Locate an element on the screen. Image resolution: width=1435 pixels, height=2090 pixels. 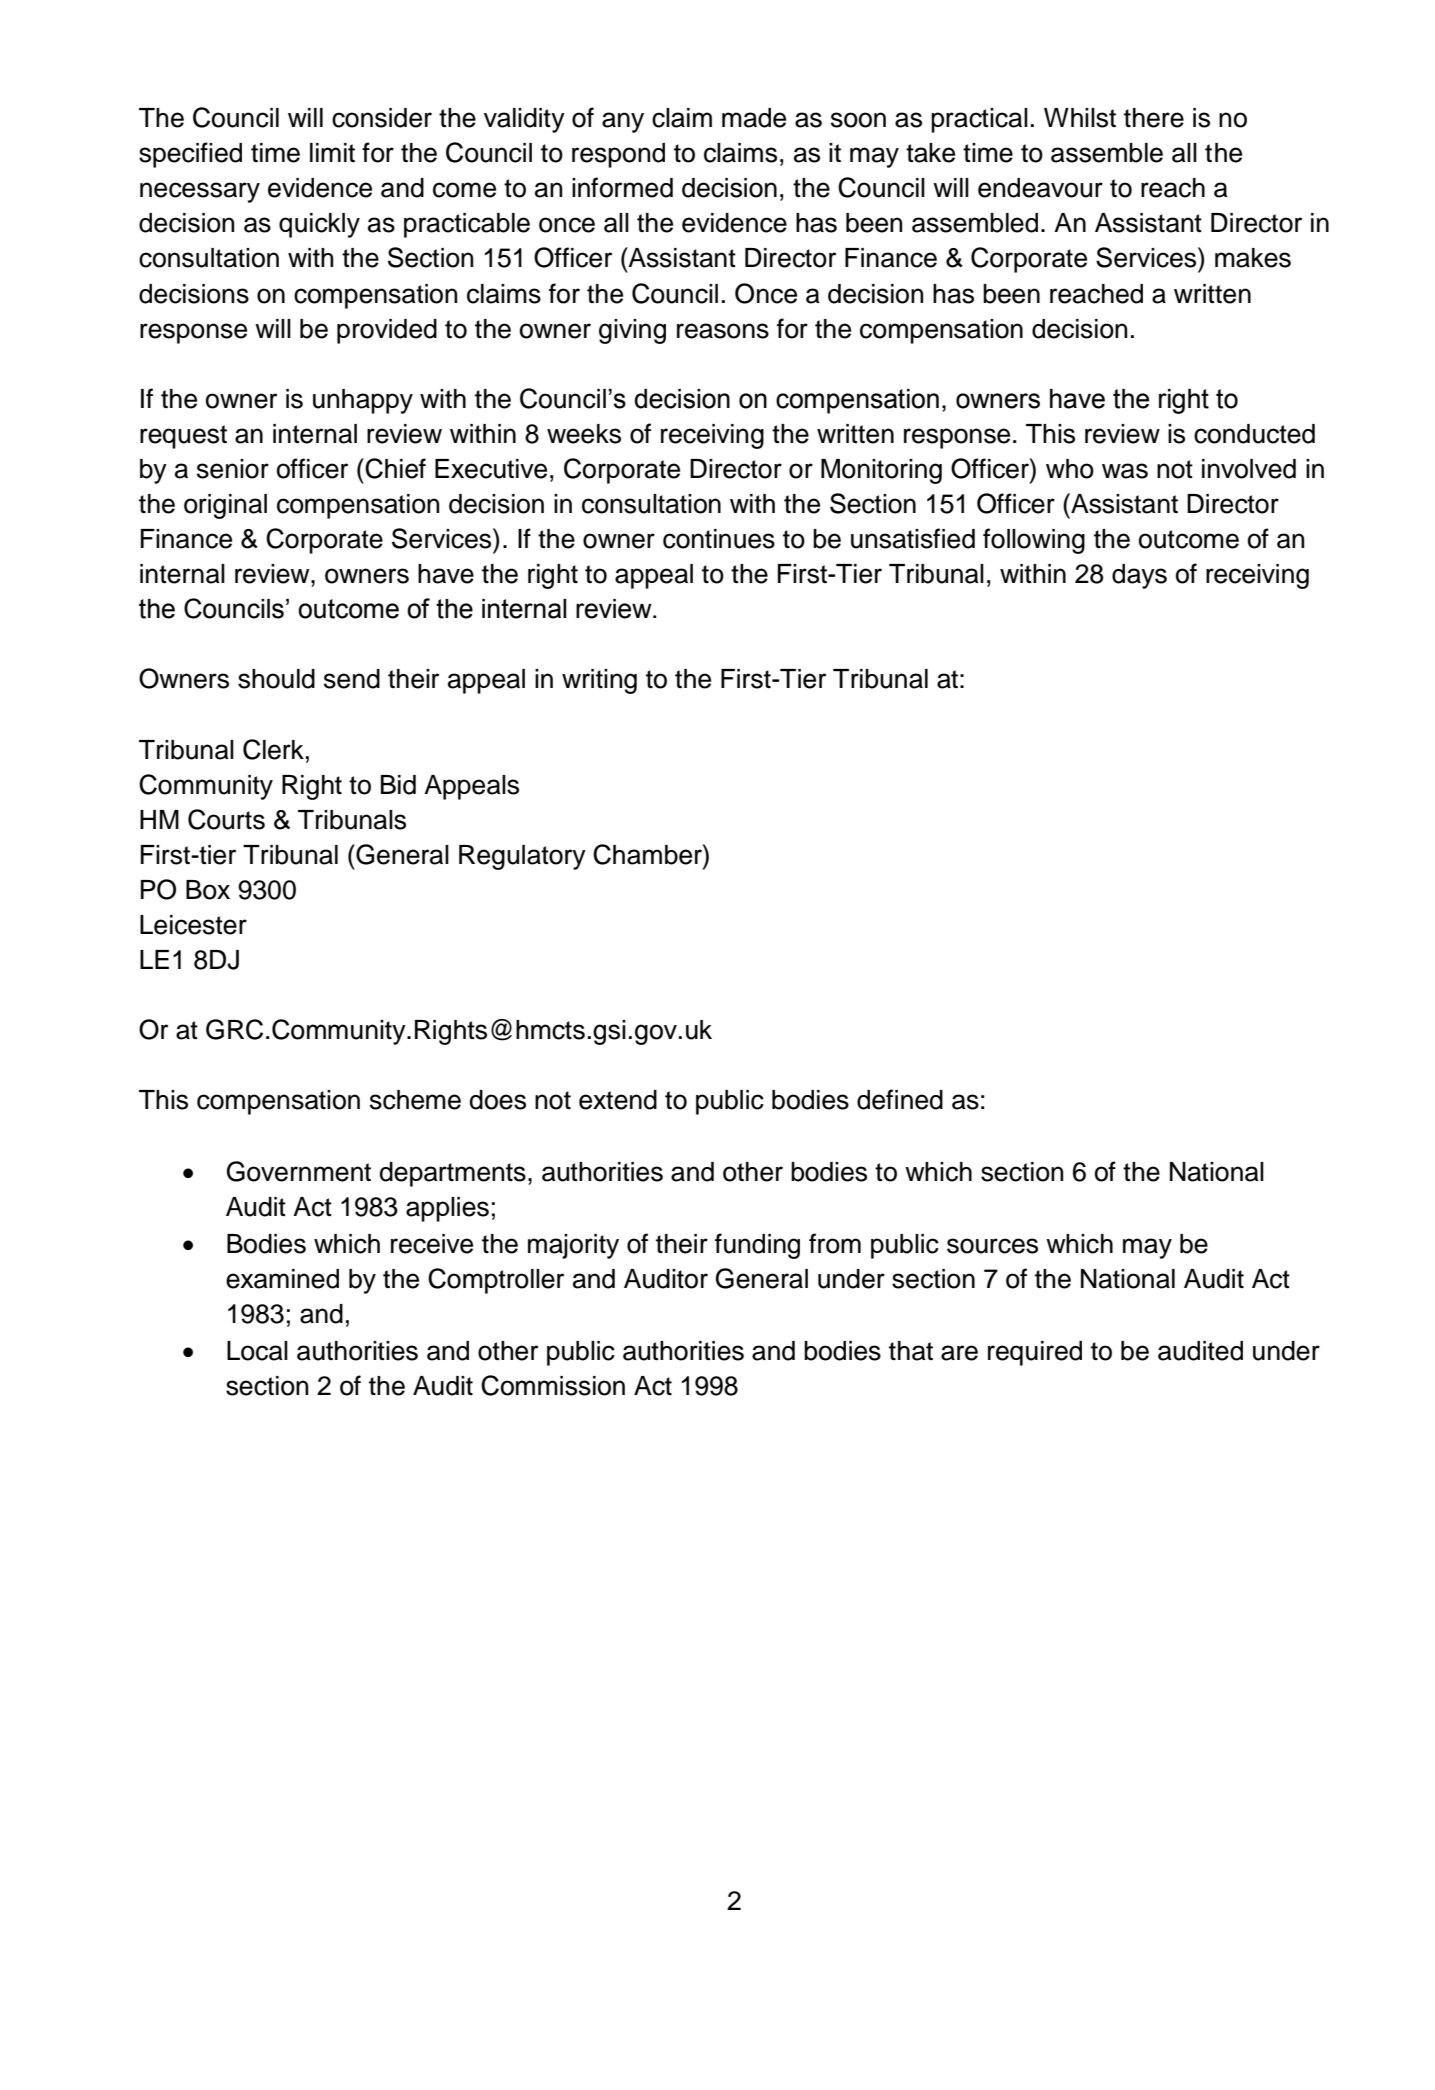
made is located at coordinates (754, 118).
